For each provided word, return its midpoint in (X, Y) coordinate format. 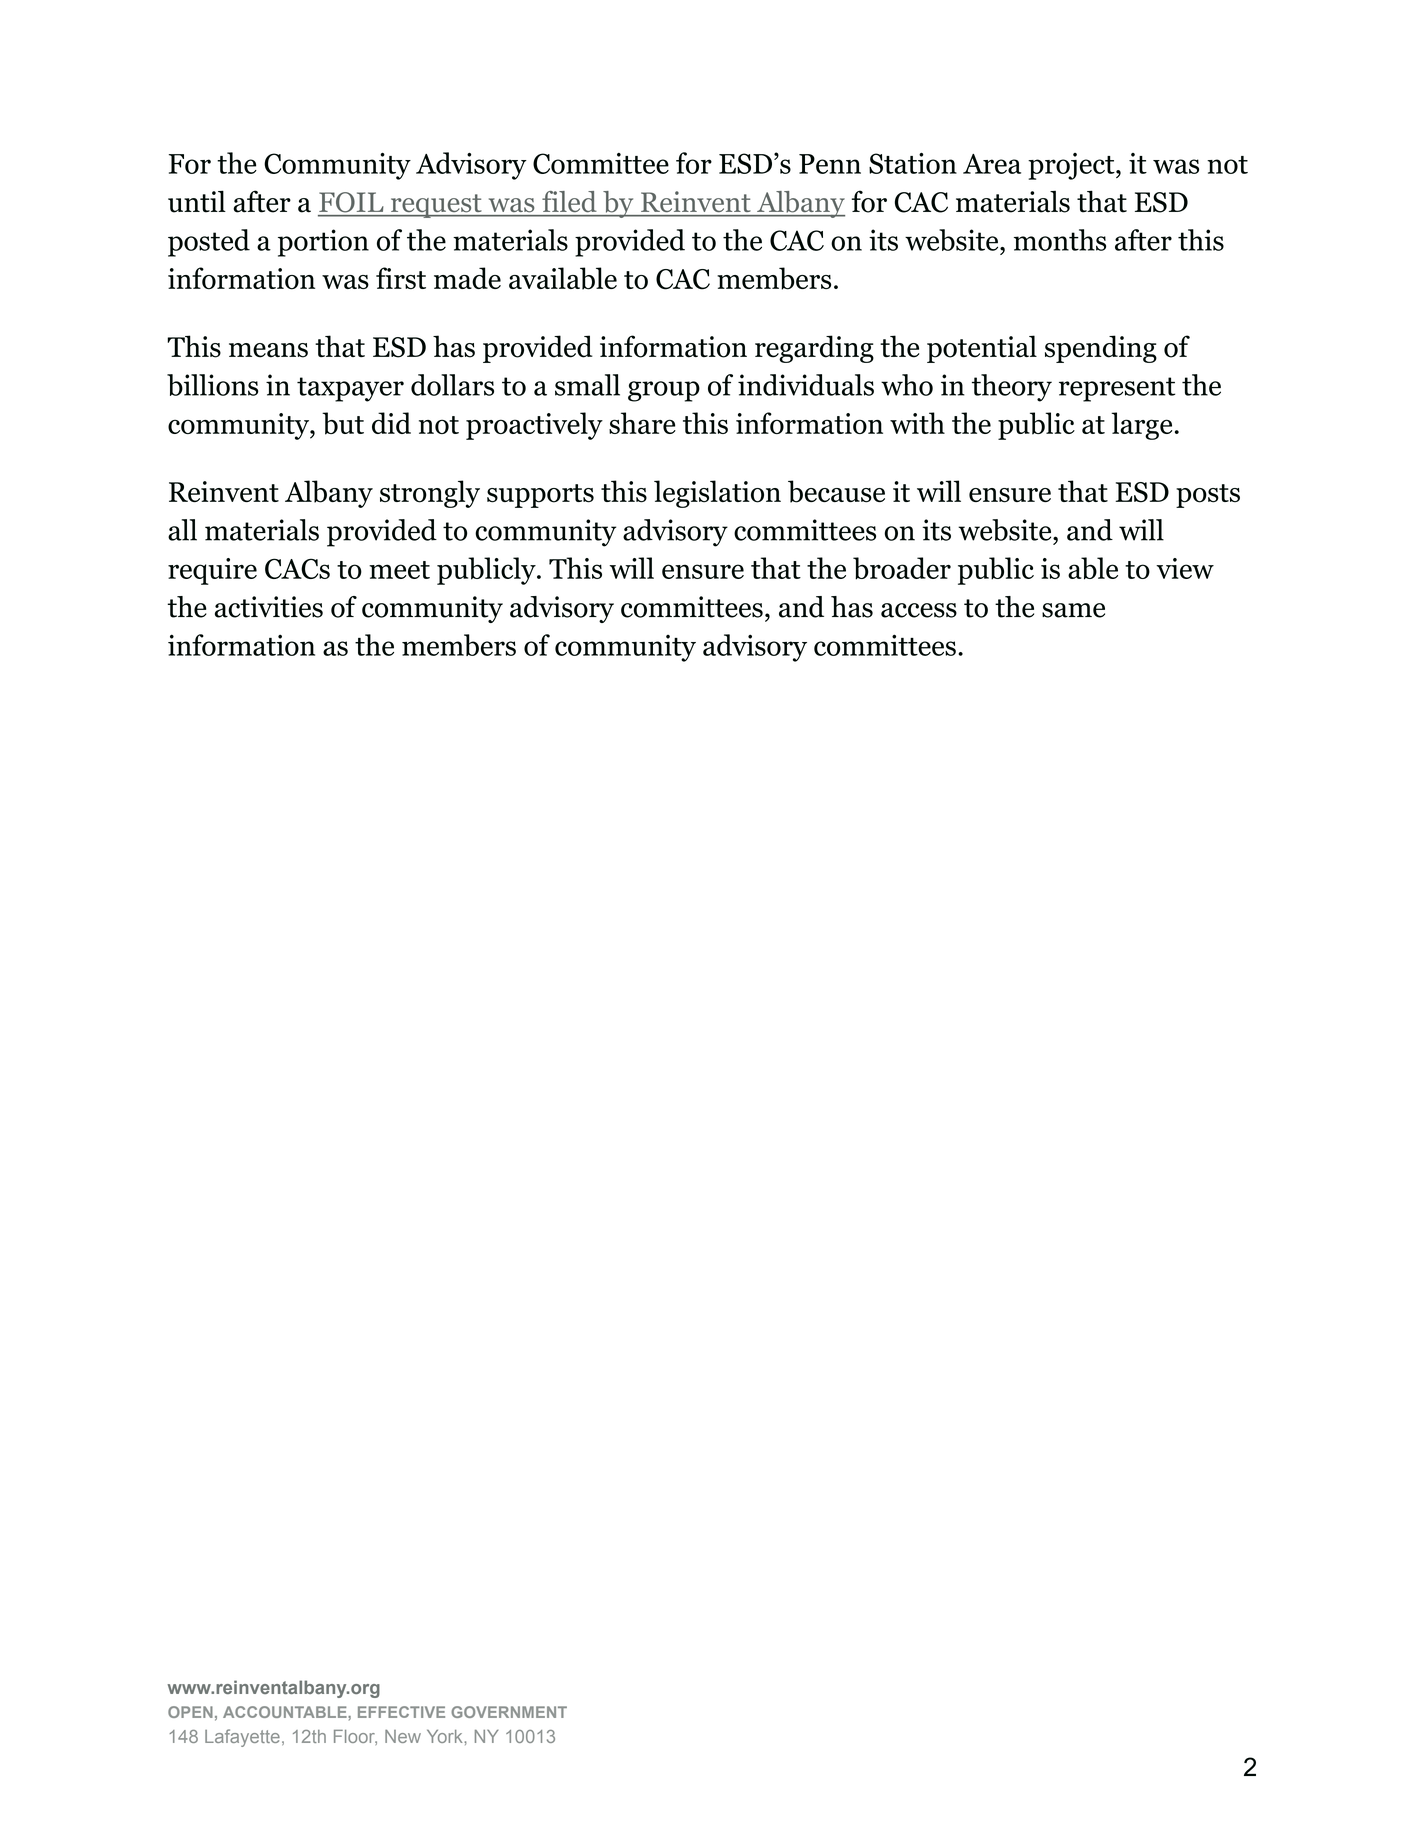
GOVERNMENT (509, 1712)
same (1073, 610)
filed (569, 201)
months (1060, 240)
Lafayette (242, 1738)
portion (323, 243)
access (919, 610)
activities (269, 607)
